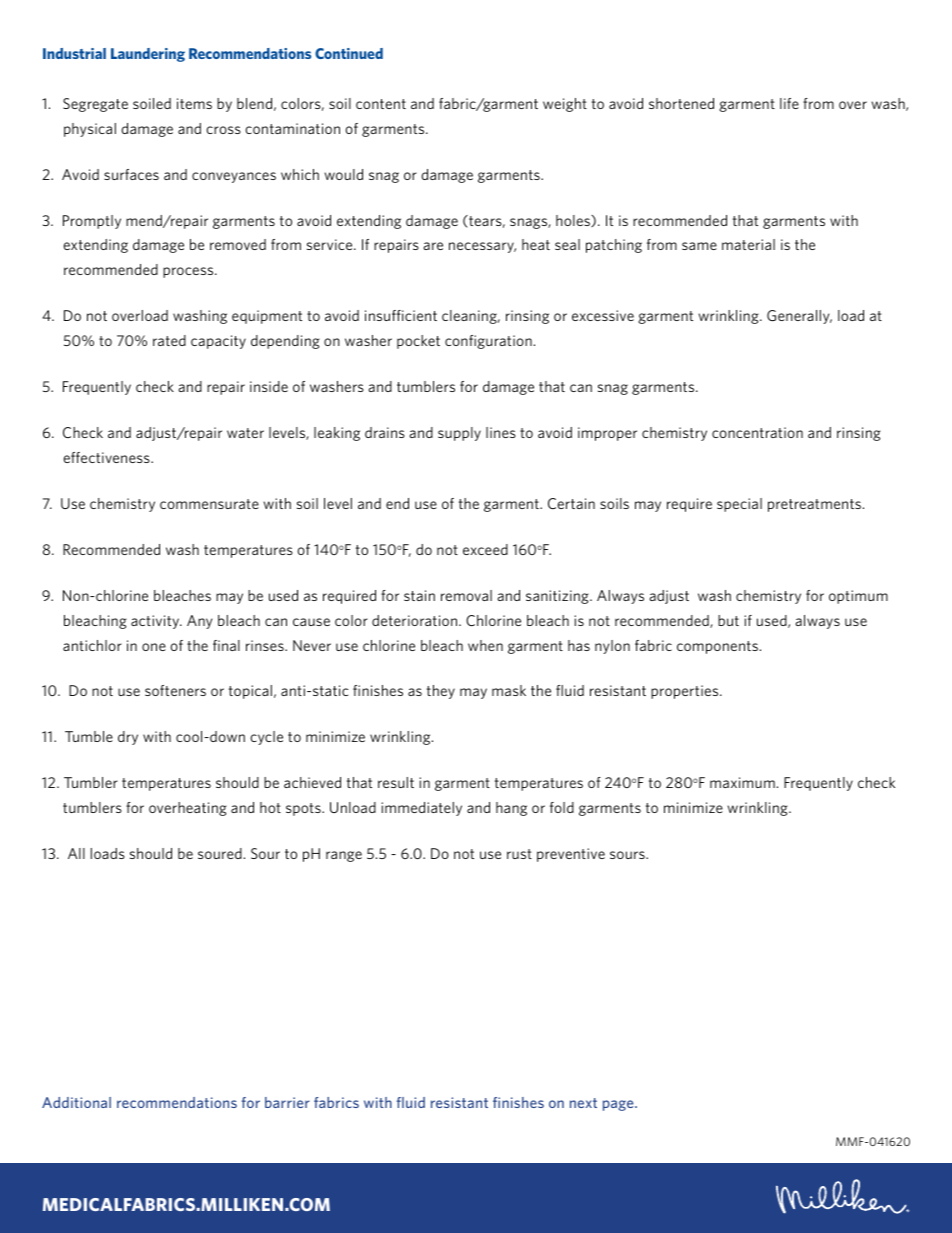 This screenshot has height=1233, width=952. What do you see at coordinates (156, 622) in the screenshot?
I see `activity` at bounding box center [156, 622].
